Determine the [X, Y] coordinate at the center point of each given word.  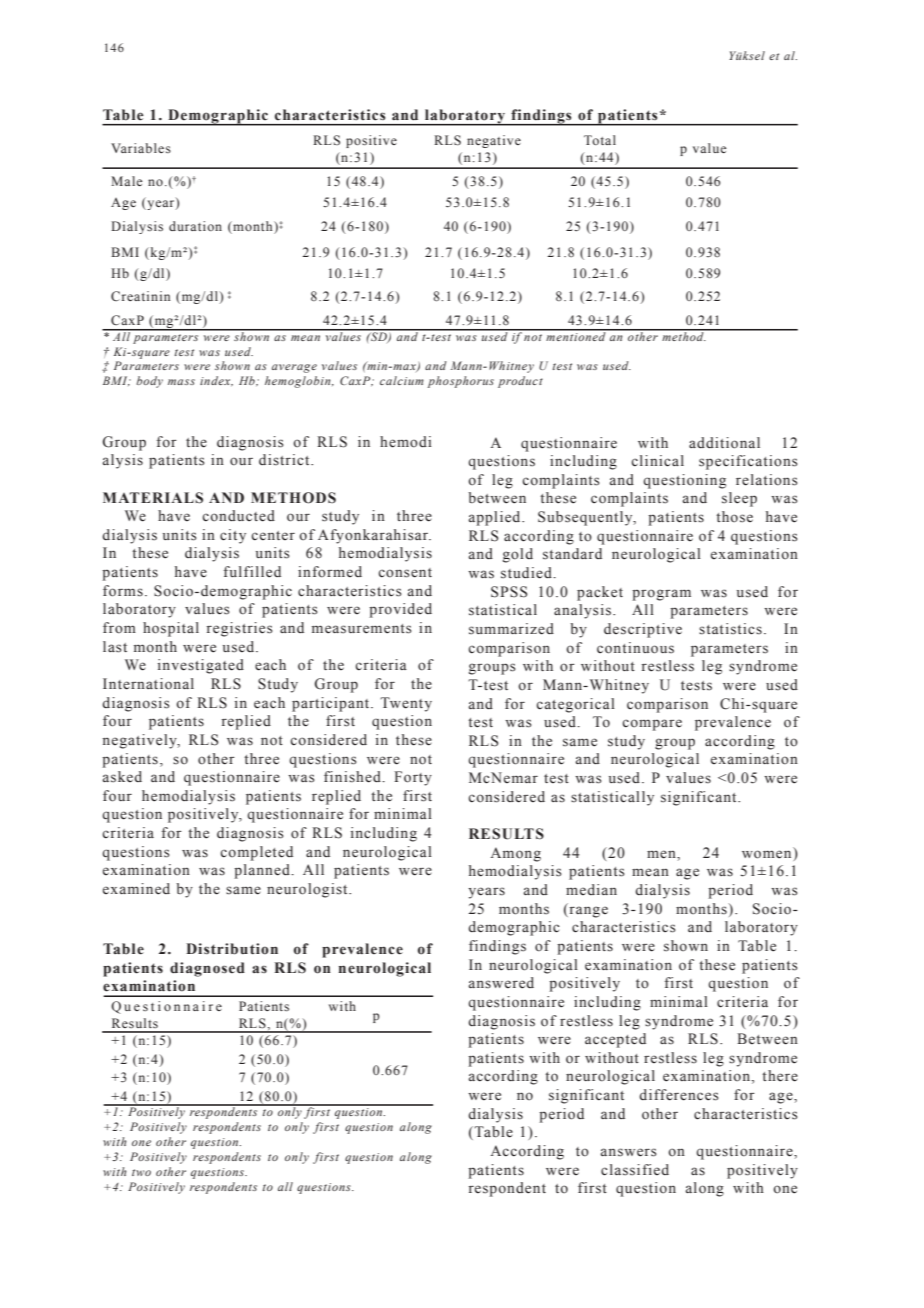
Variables [141, 148]
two [141, 1172]
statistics [730, 629]
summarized [511, 629]
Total [600, 140]
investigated [201, 666]
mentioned [576, 335]
